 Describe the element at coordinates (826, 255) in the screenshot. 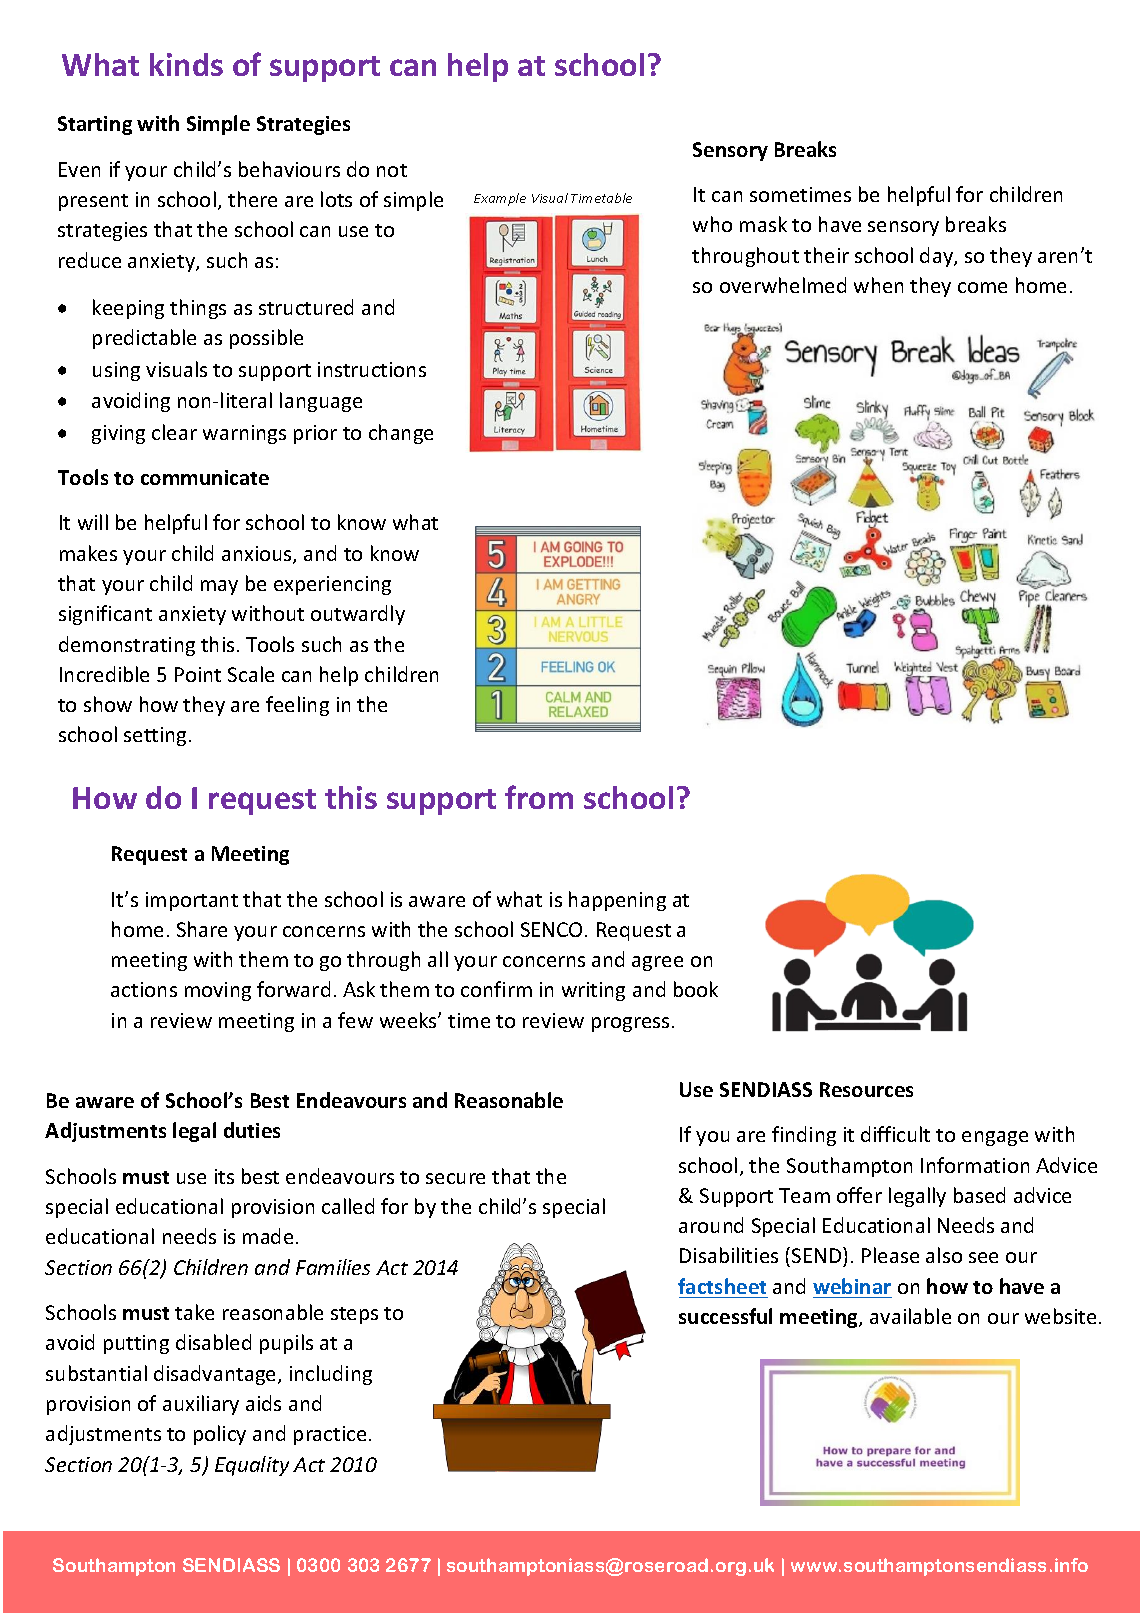

I see `their` at that location.
